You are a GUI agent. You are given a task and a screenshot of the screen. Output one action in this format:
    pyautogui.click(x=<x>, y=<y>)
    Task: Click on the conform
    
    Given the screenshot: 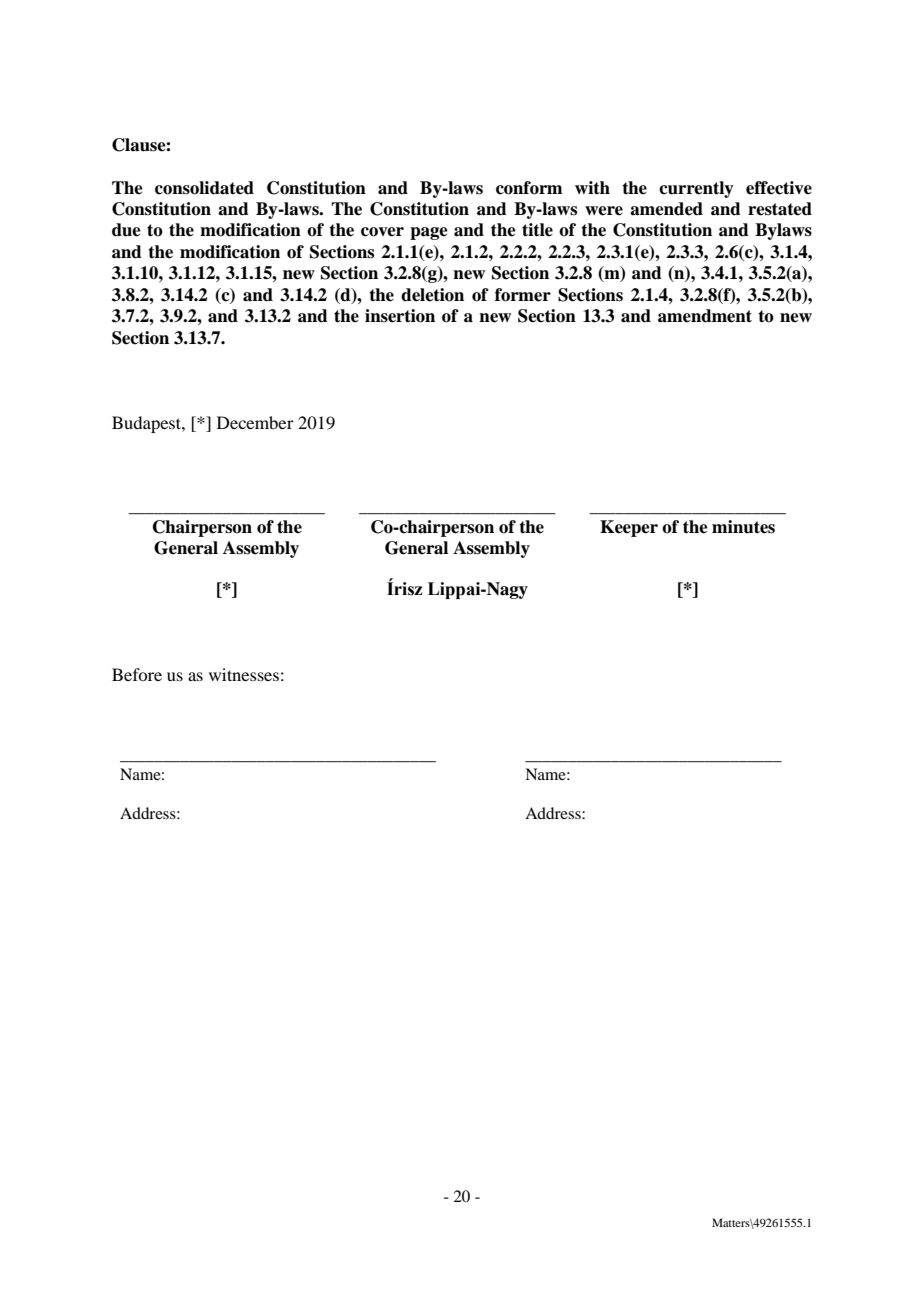 What is the action you would take?
    pyautogui.click(x=529, y=188)
